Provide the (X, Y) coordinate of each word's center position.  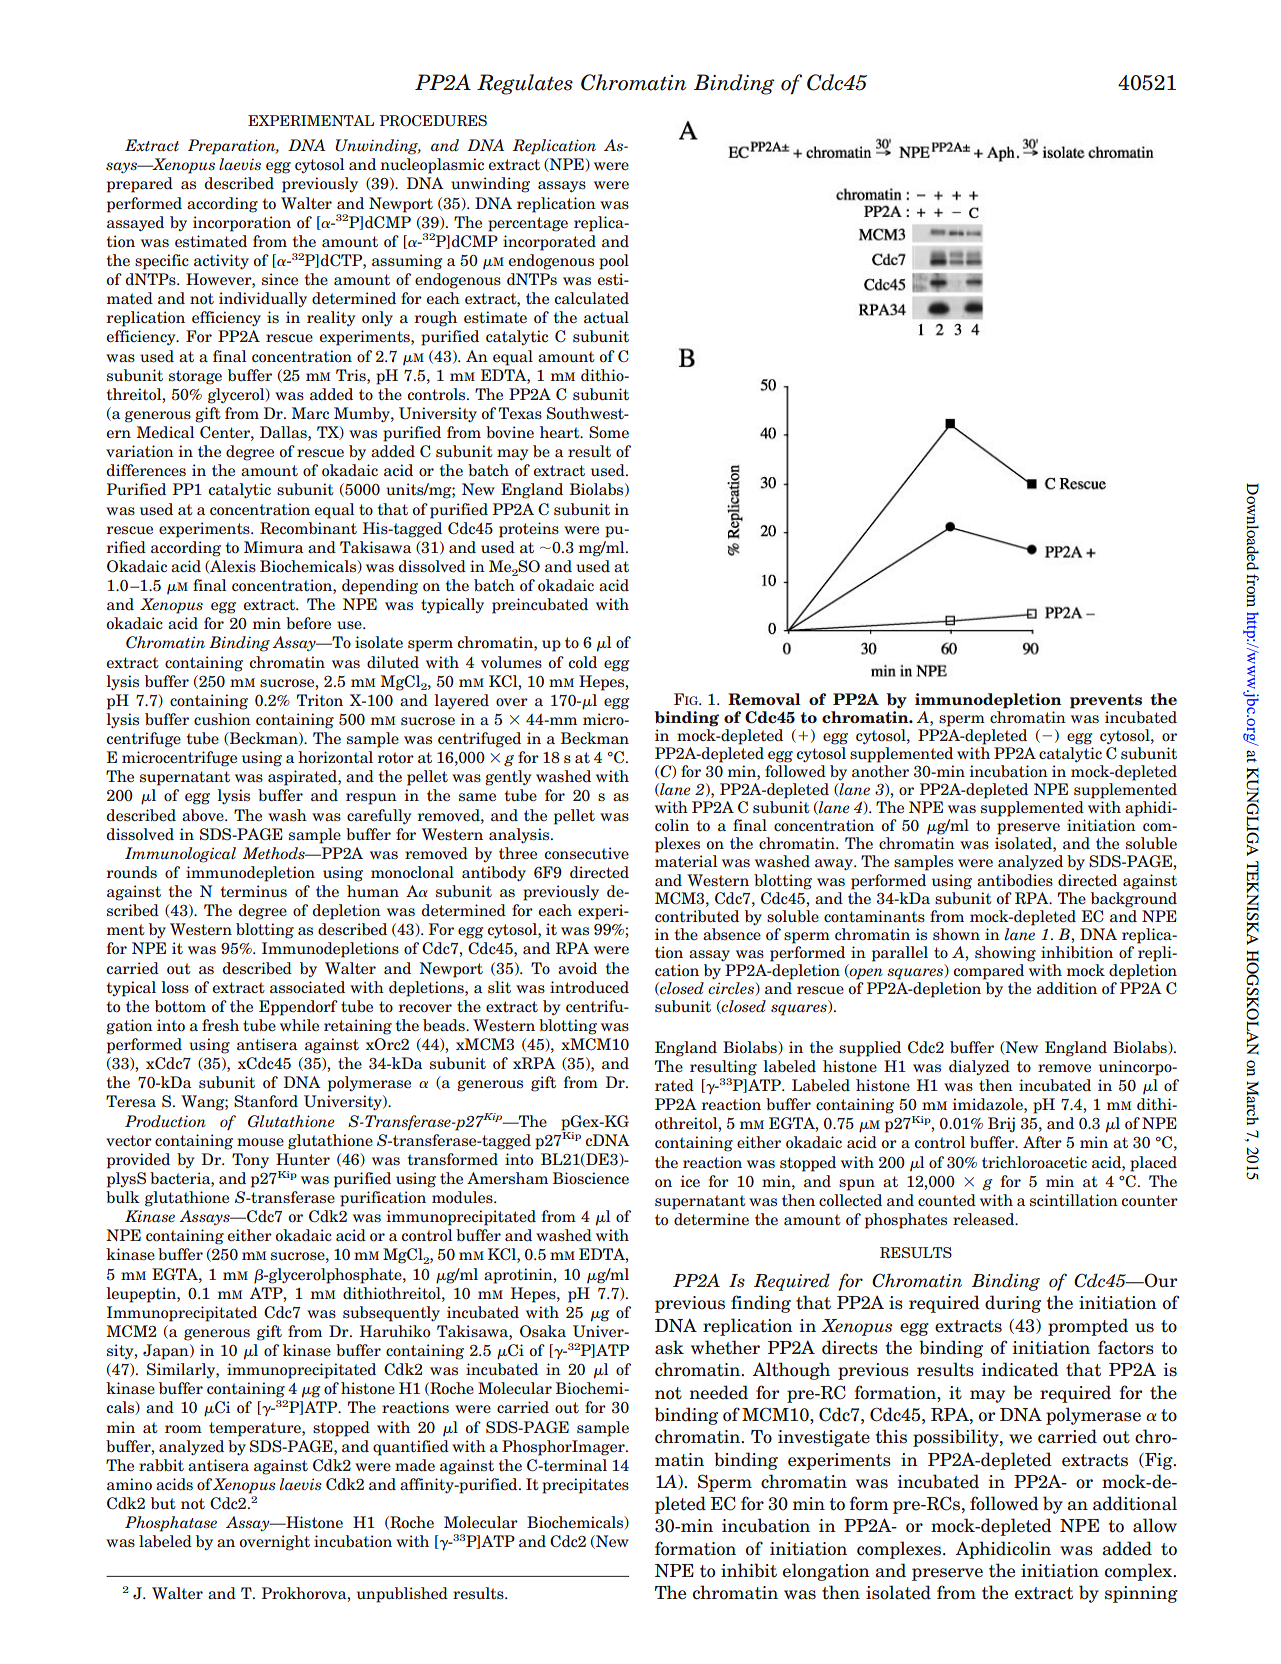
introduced (589, 987)
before (308, 623)
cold (583, 662)
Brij (1001, 1124)
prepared (140, 185)
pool (614, 262)
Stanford (266, 1101)
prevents (1106, 701)
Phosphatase (171, 1524)
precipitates (585, 1486)
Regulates (525, 84)
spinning (1141, 1594)
